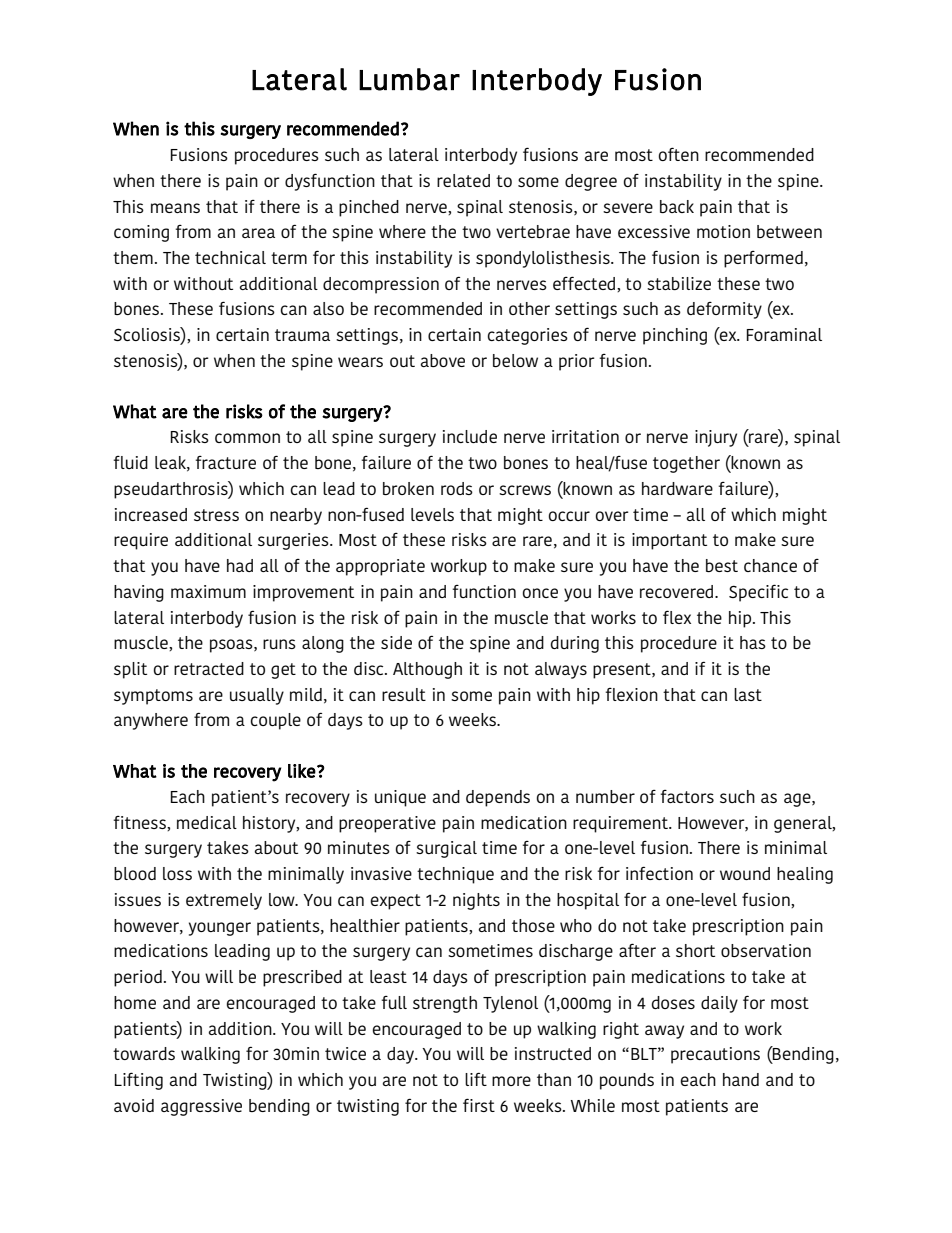 This page has height=1233, width=952. Describe the element at coordinates (498, 798) in the page. I see `depends` at that location.
